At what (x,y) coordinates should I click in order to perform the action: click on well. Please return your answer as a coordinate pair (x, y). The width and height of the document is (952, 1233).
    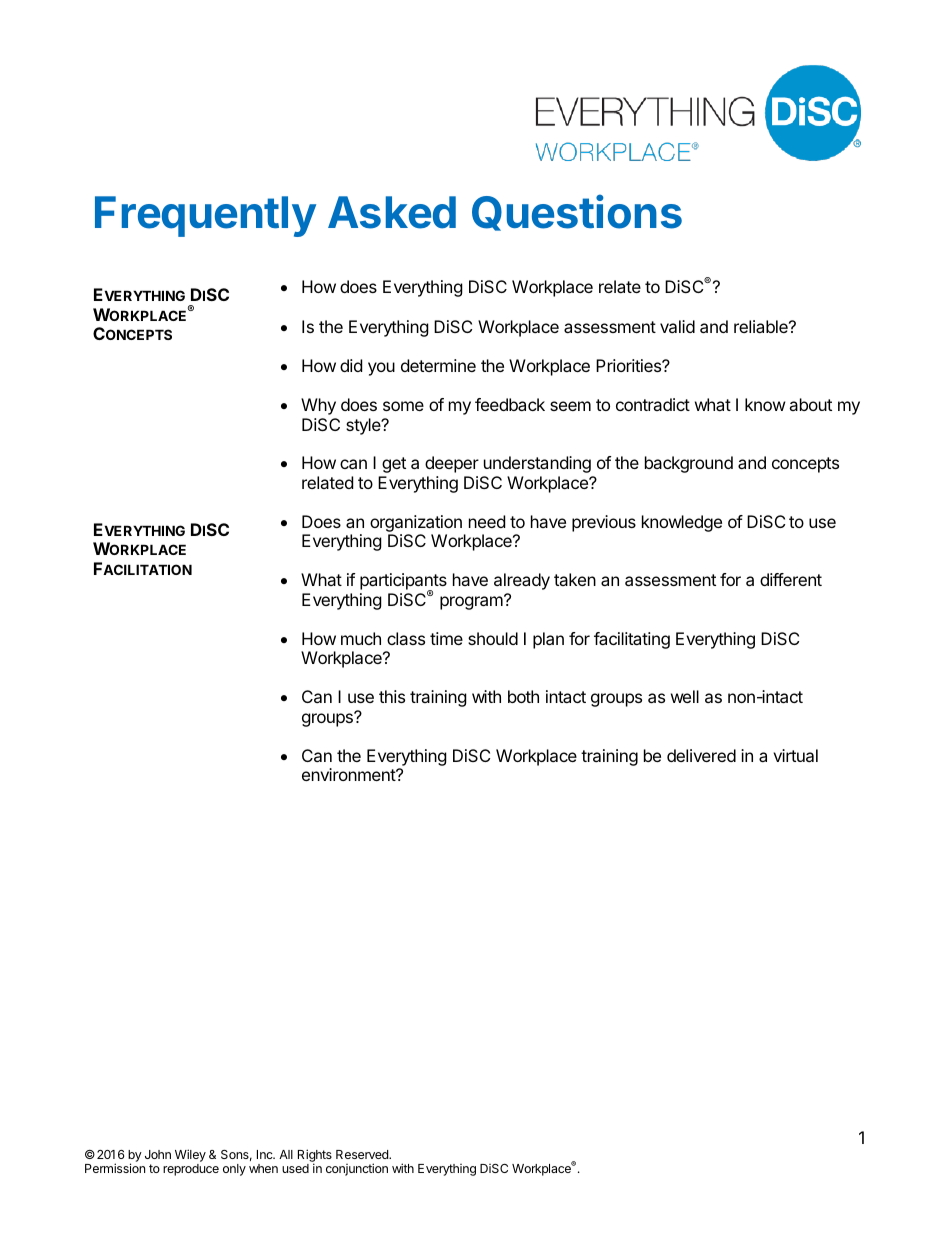
    Looking at the image, I should click on (685, 696).
